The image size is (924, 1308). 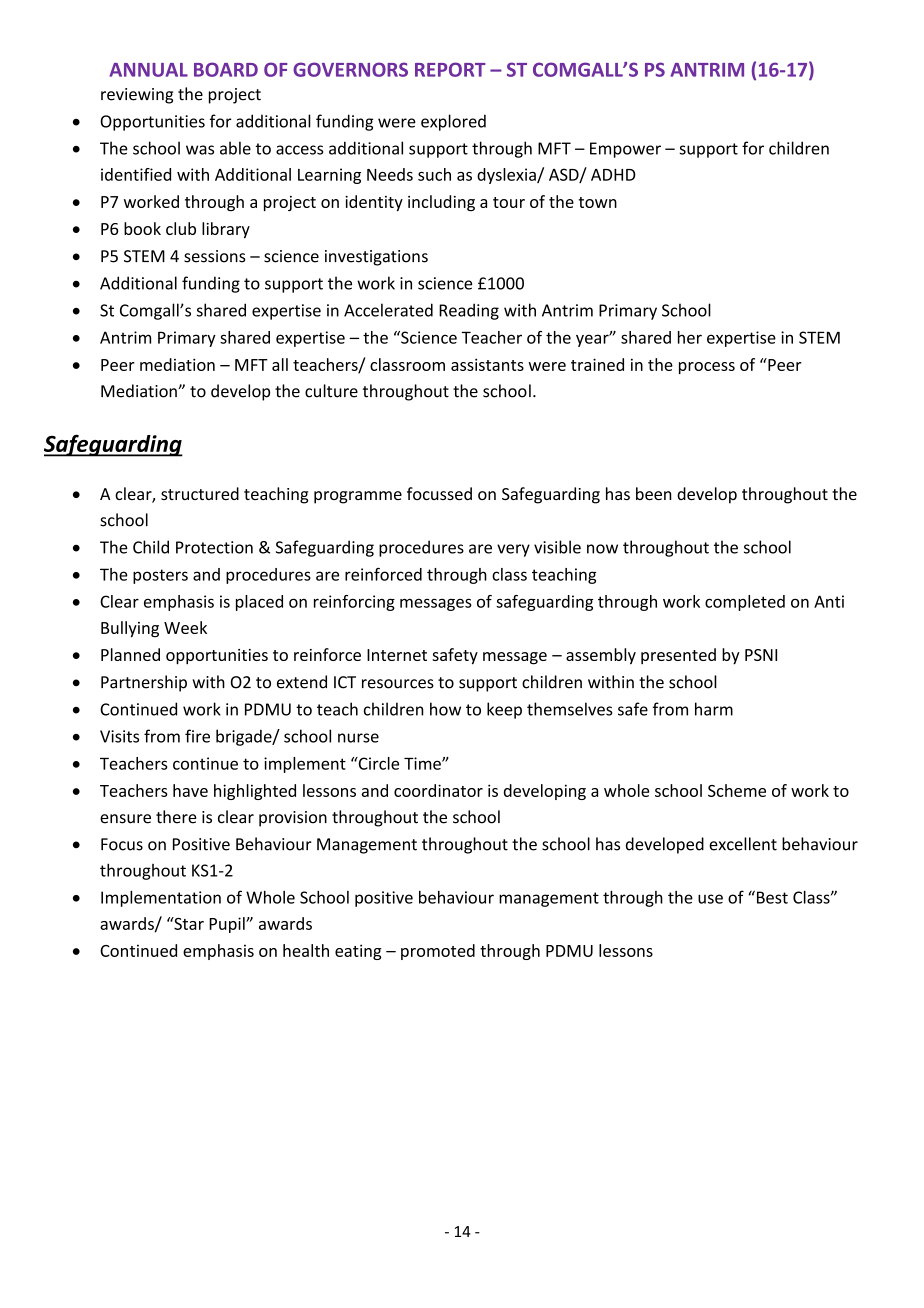 What do you see at coordinates (226, 69) in the screenshot?
I see `BOARD` at bounding box center [226, 69].
